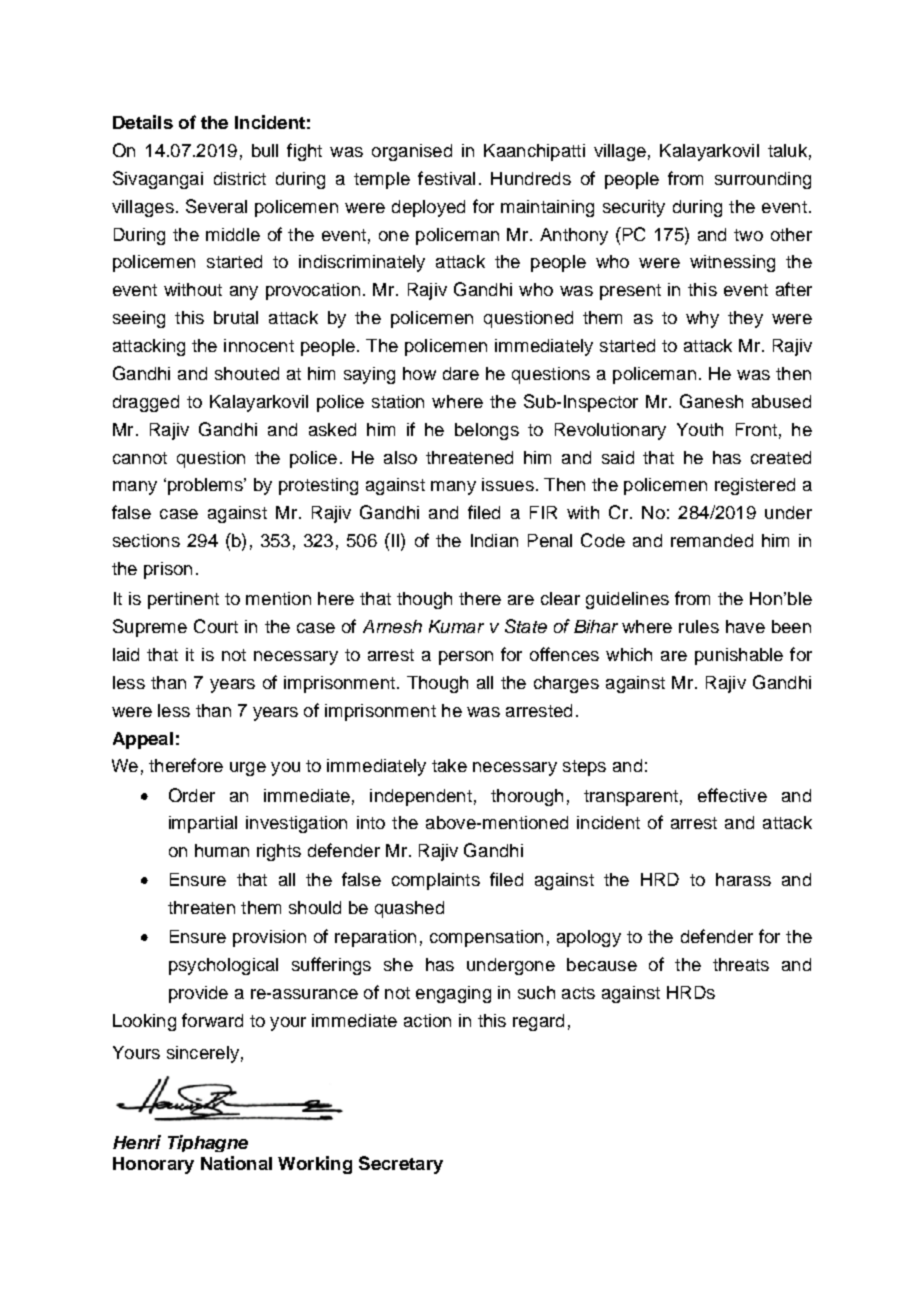  What do you see at coordinates (446, 178) in the image?
I see `festival` at bounding box center [446, 178].
